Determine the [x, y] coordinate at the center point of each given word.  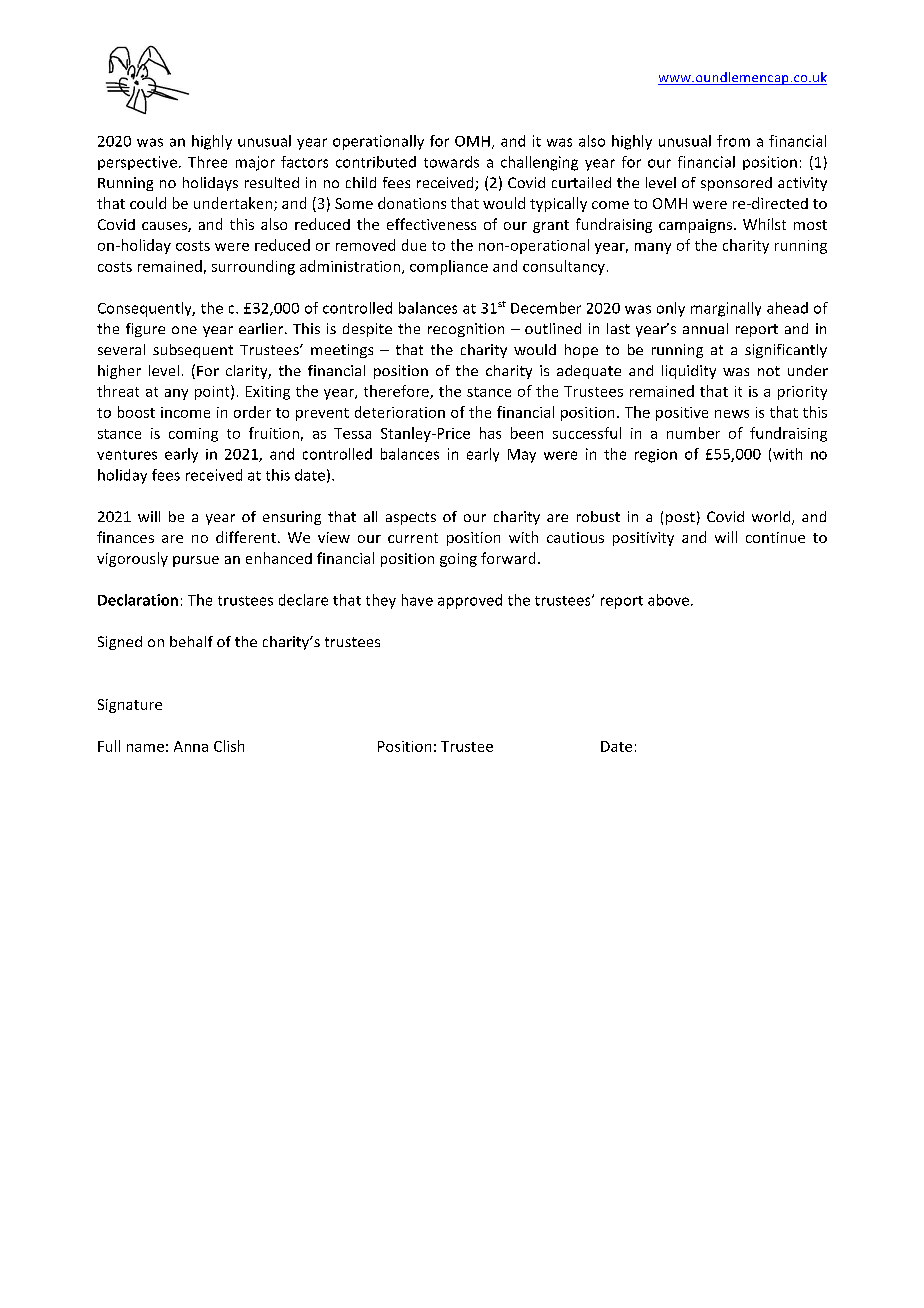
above [670, 600]
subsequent [193, 351]
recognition [466, 330]
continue [775, 537]
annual [705, 328]
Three [207, 162]
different [246, 537]
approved [470, 601]
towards [451, 162]
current [413, 538]
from [733, 141]
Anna [191, 746]
